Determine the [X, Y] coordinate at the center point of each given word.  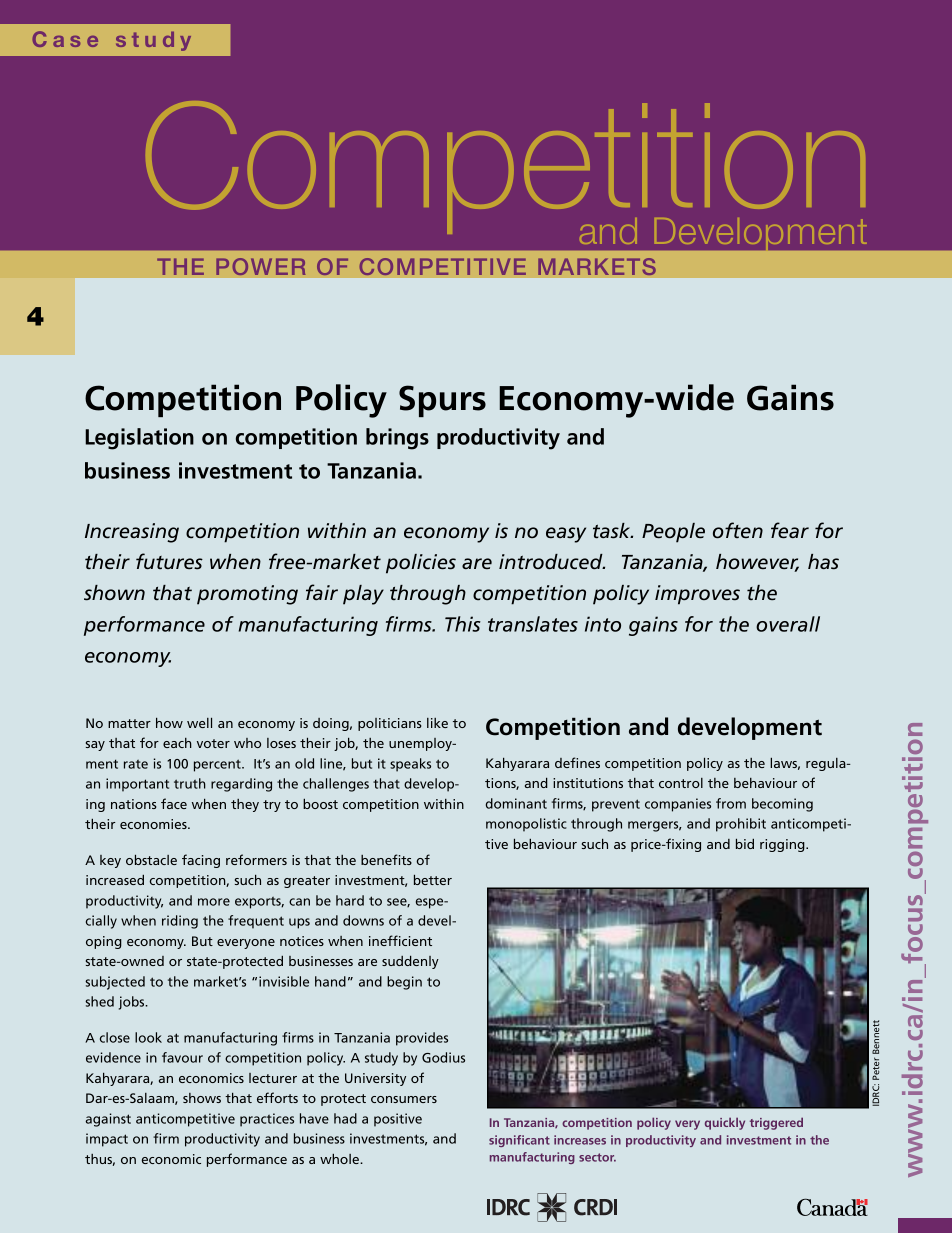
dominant [516, 803]
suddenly [410, 962]
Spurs [442, 401]
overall [788, 624]
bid [745, 843]
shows [202, 1098]
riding [180, 922]
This [463, 624]
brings [397, 439]
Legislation [139, 439]
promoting [247, 595]
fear [790, 530]
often [738, 530]
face [174, 803]
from [731, 803]
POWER [261, 267]
